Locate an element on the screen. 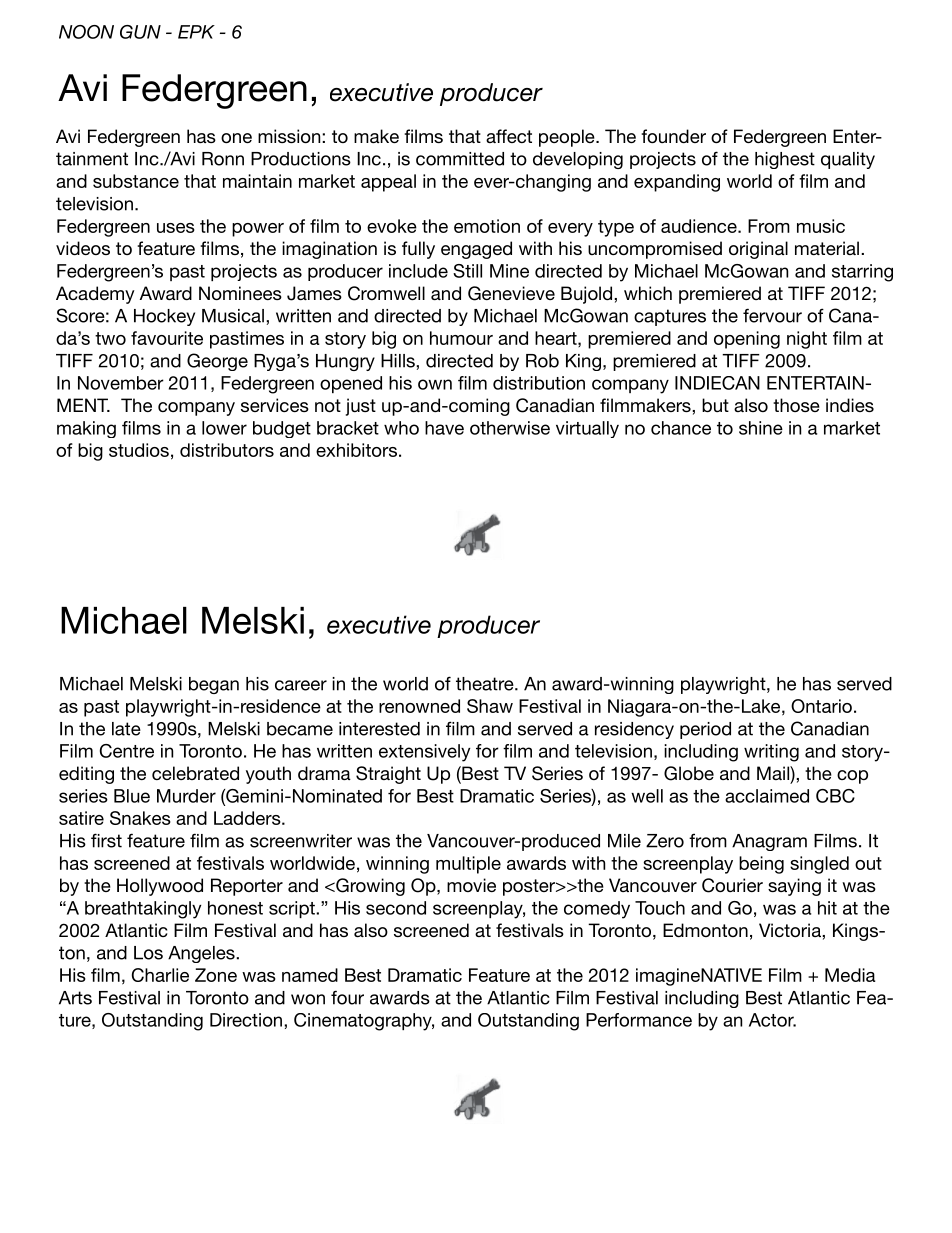 The width and height of the screenshot is (952, 1233). have is located at coordinates (444, 428).
